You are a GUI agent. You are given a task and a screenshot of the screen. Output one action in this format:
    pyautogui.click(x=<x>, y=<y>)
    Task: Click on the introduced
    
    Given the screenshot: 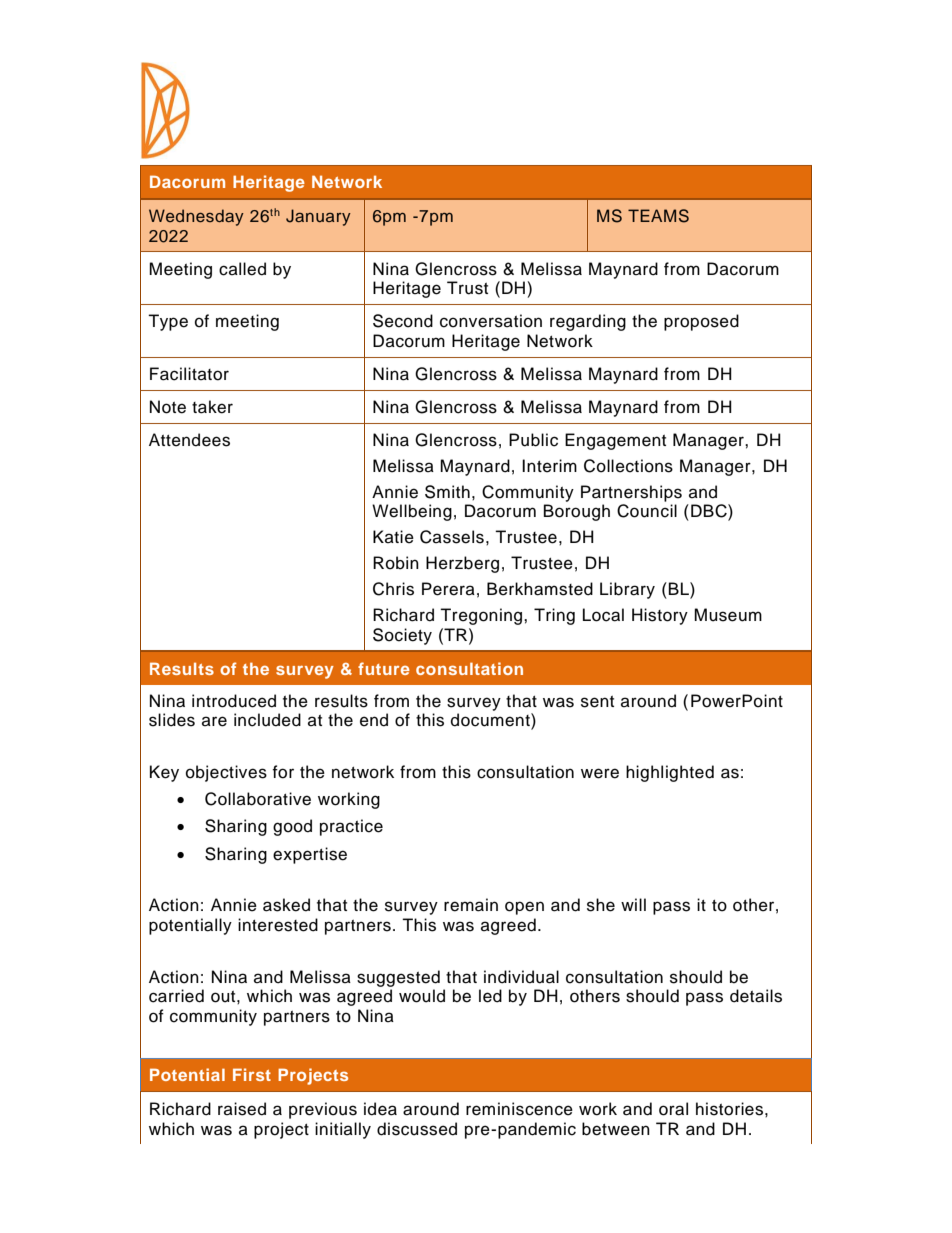 What is the action you would take?
    pyautogui.click(x=234, y=701)
